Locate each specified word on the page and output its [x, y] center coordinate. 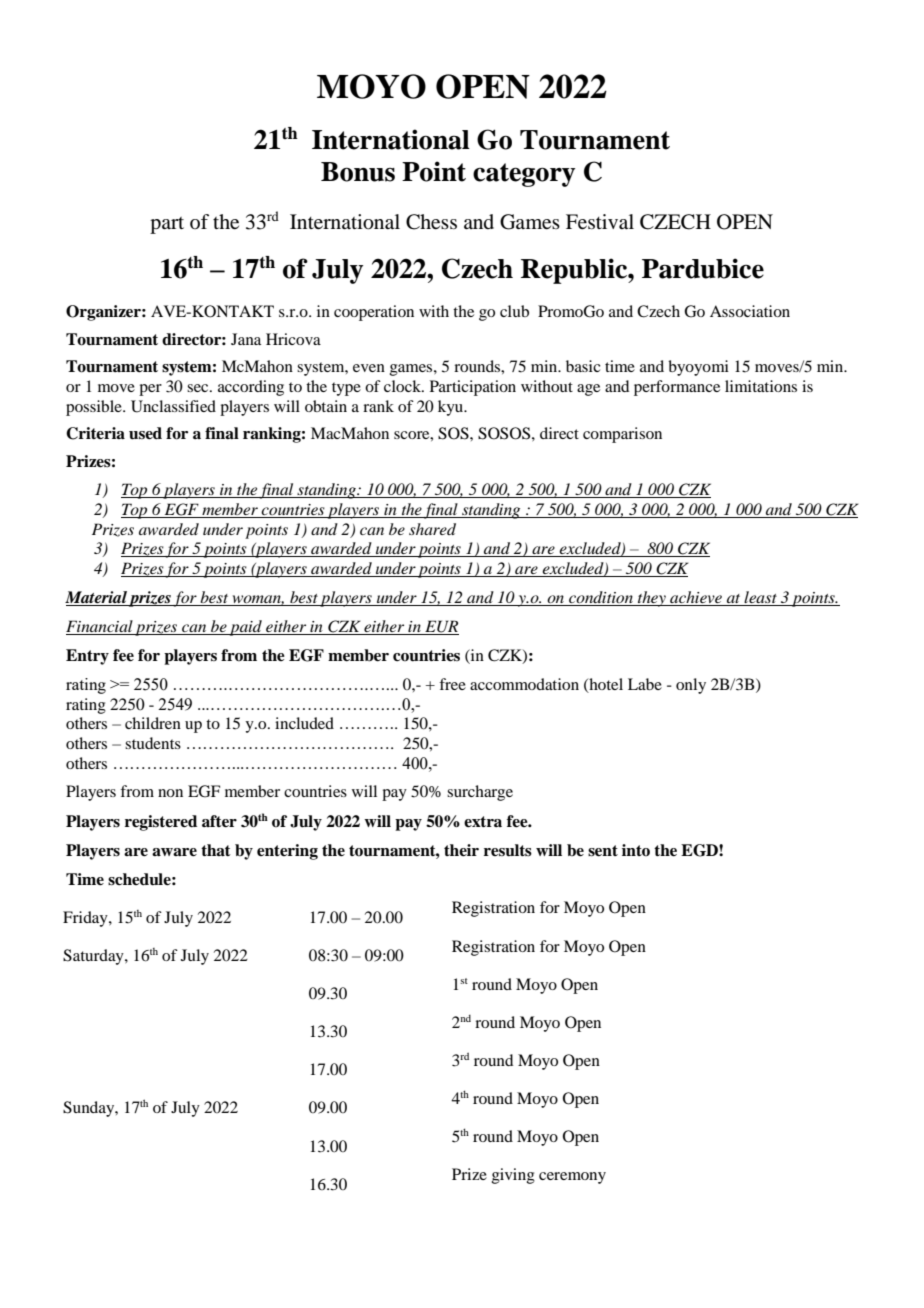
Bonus [358, 172]
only [691, 686]
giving [513, 1176]
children [153, 723]
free [452, 684]
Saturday [94, 957]
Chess [431, 222]
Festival [600, 222]
